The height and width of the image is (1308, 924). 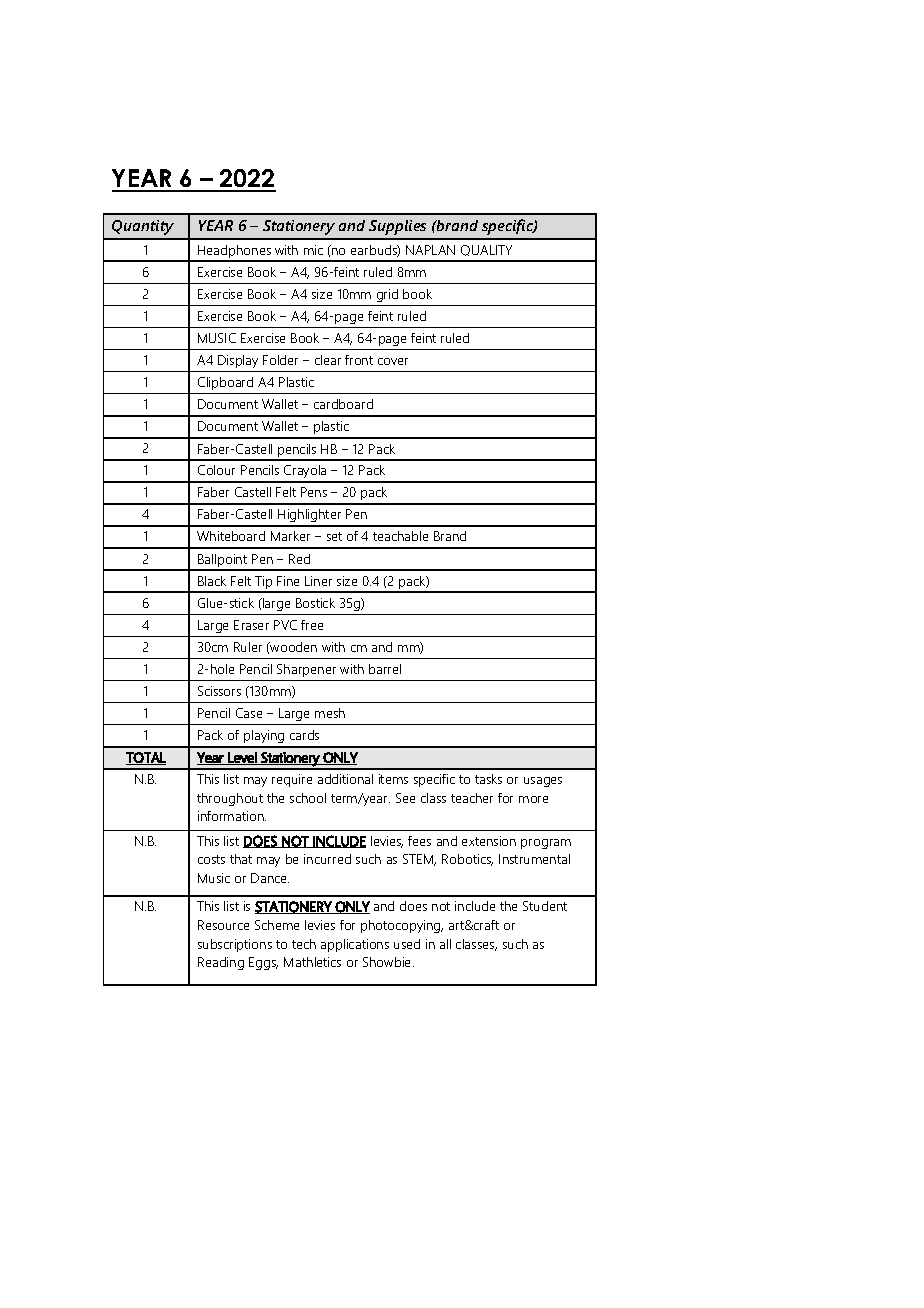 I want to click on Headphones, so click(x=234, y=253).
